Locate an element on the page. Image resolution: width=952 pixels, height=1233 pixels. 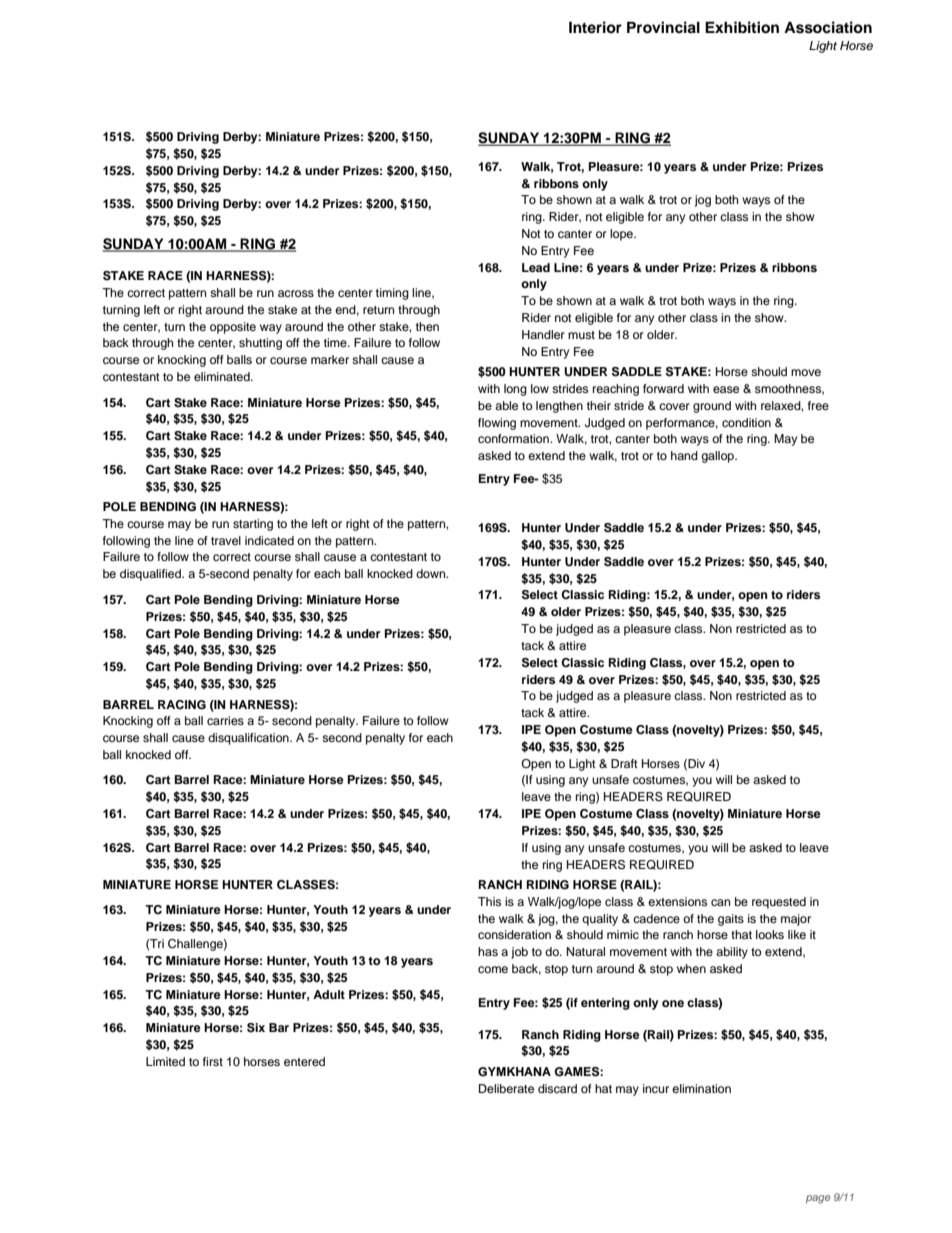
Exhibition is located at coordinates (742, 27).
